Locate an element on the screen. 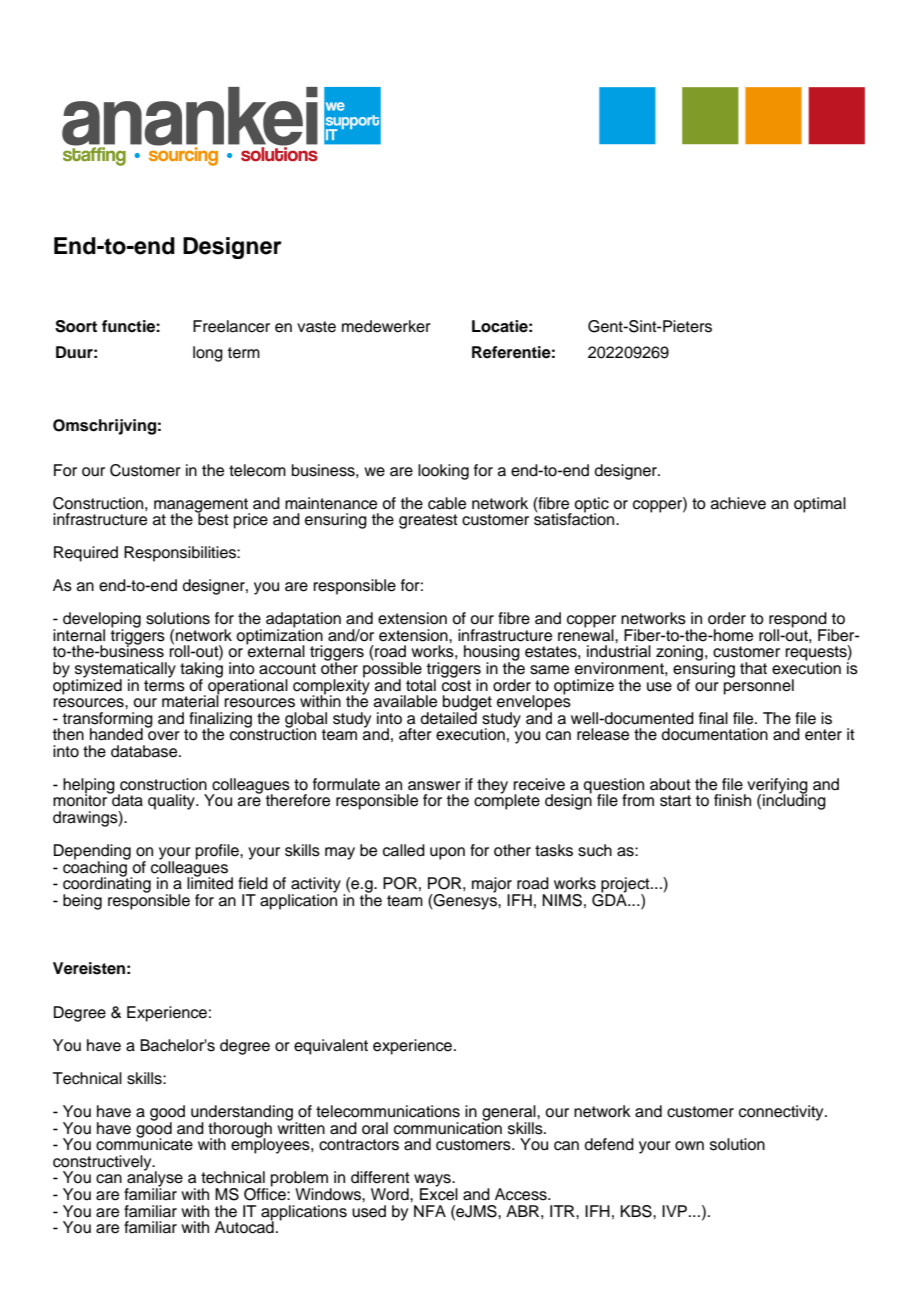 The image size is (924, 1308). Excel is located at coordinates (439, 1193).
